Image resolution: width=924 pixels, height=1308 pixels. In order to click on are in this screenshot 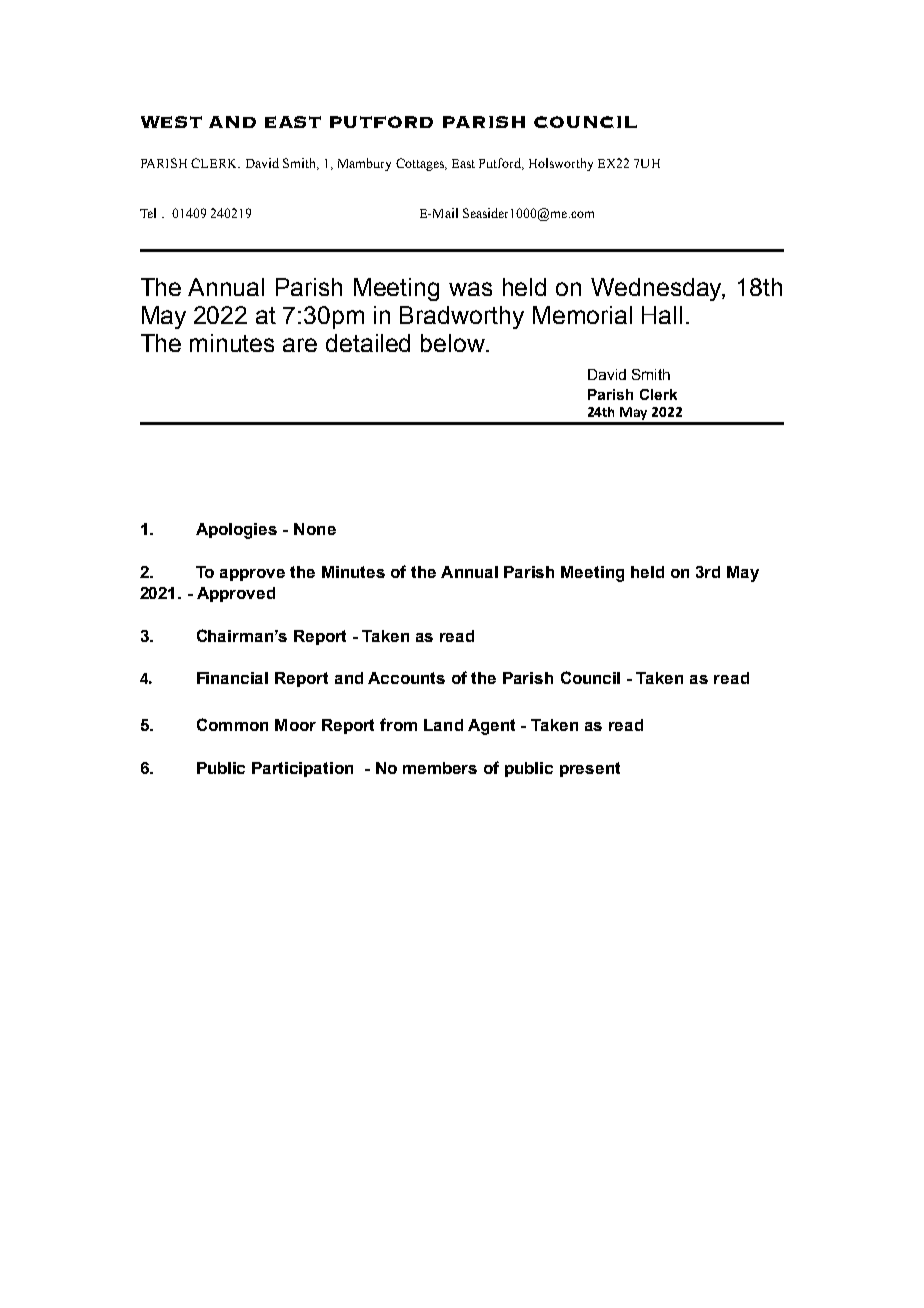, I will do `click(300, 345)`.
